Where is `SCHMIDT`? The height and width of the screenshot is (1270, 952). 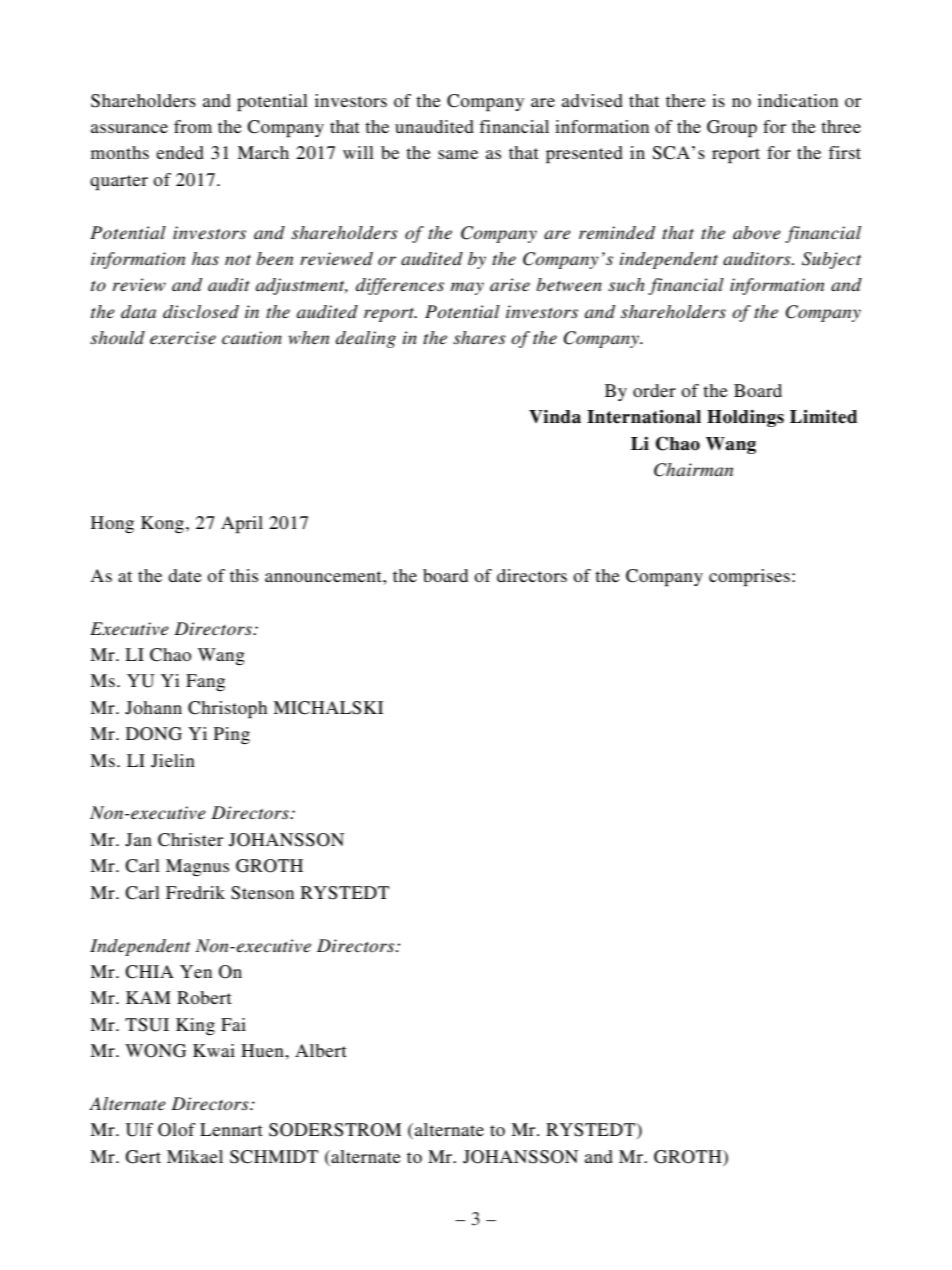 SCHMIDT is located at coordinates (274, 1157).
